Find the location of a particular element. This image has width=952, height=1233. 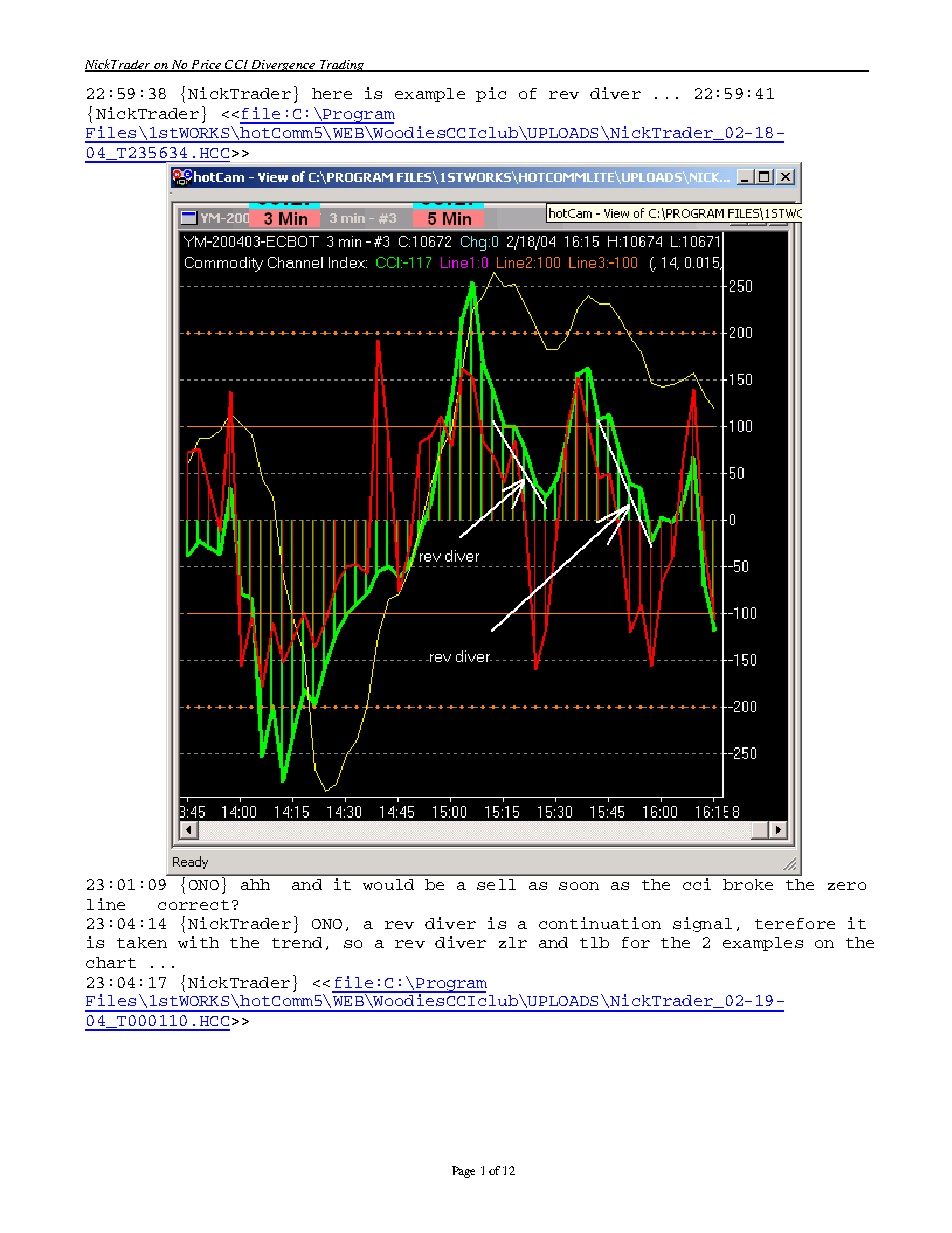

Trading is located at coordinates (341, 66).
